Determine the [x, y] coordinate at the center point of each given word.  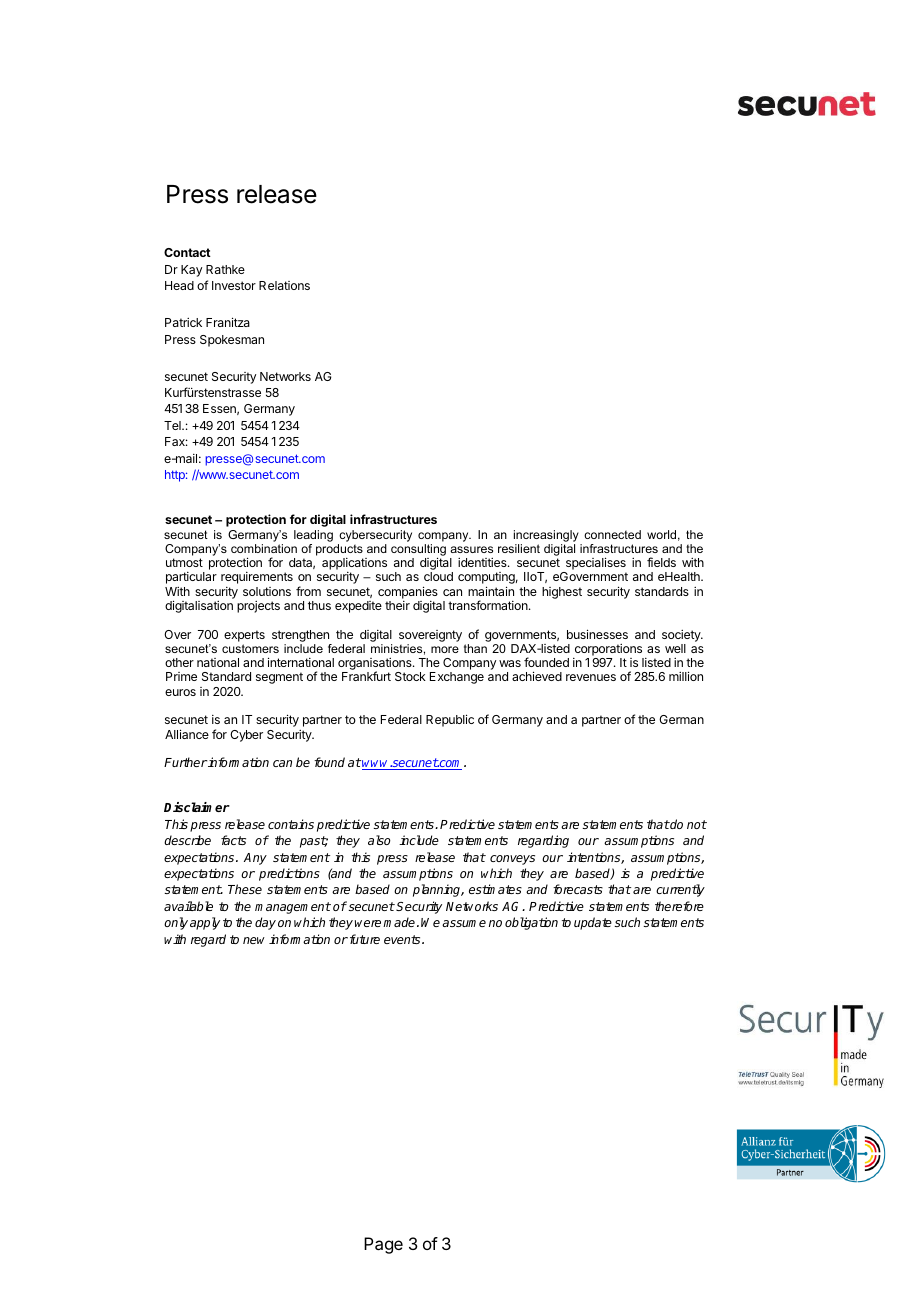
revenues [591, 677]
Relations [284, 285]
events [403, 939]
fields [661, 562]
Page [383, 1245]
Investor [234, 285]
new [254, 940]
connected [612, 534]
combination [264, 548]
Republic [450, 720]
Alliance [187, 734]
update [593, 923]
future [363, 939]
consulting [418, 551]
